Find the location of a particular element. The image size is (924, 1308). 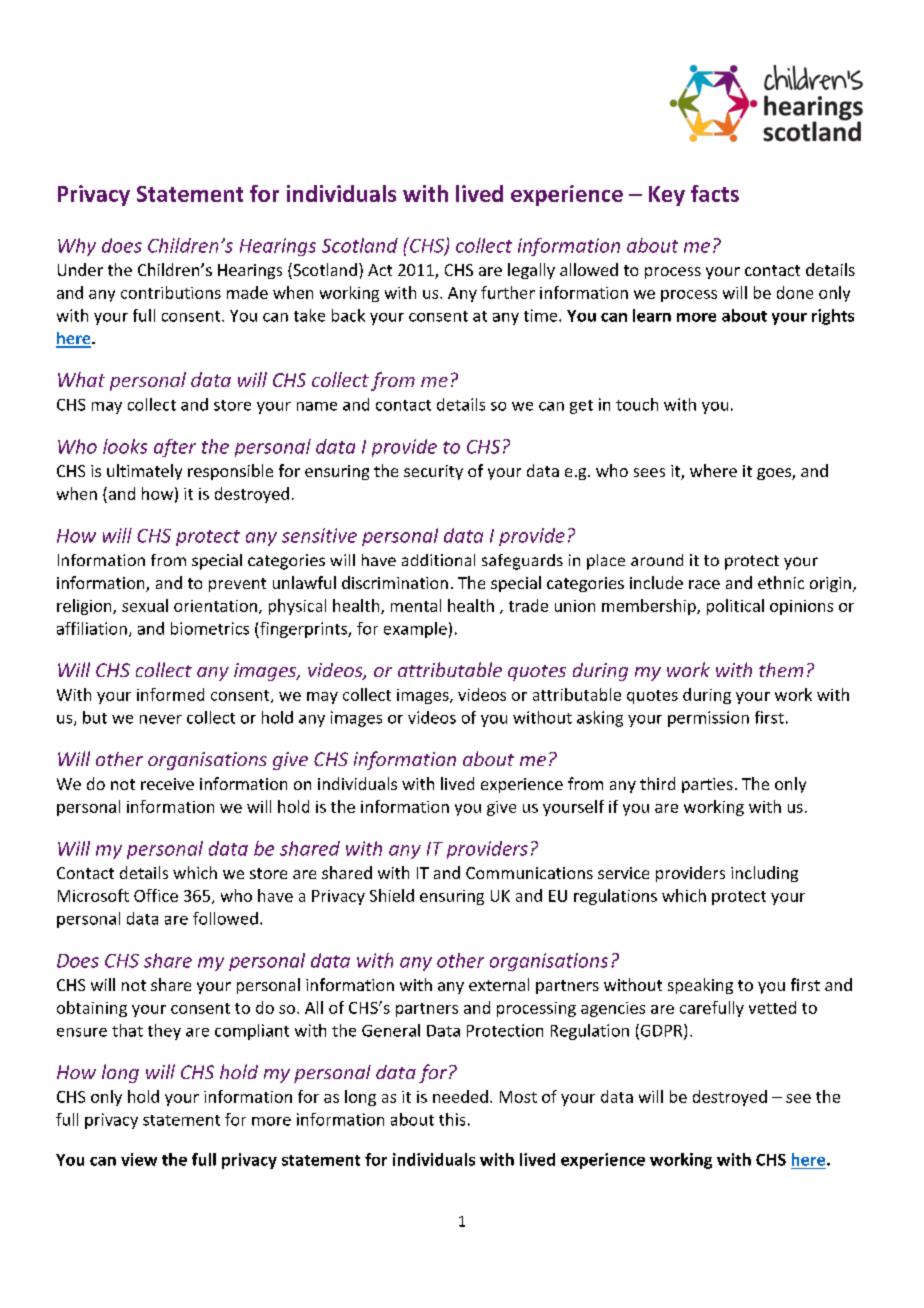

parties is located at coordinates (707, 785).
